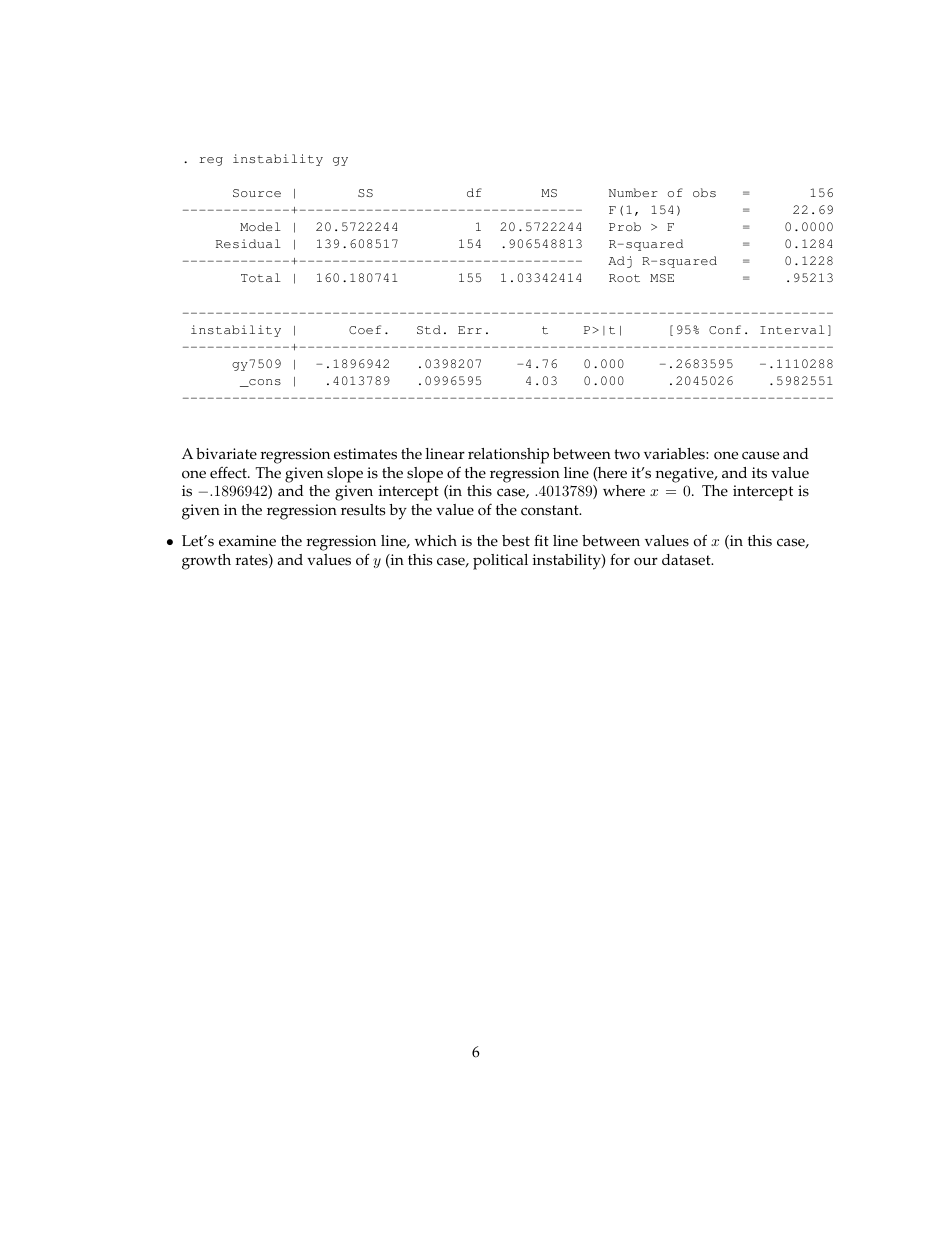 The width and height of the screenshot is (952, 1233). What do you see at coordinates (500, 562) in the screenshot?
I see `political` at bounding box center [500, 562].
